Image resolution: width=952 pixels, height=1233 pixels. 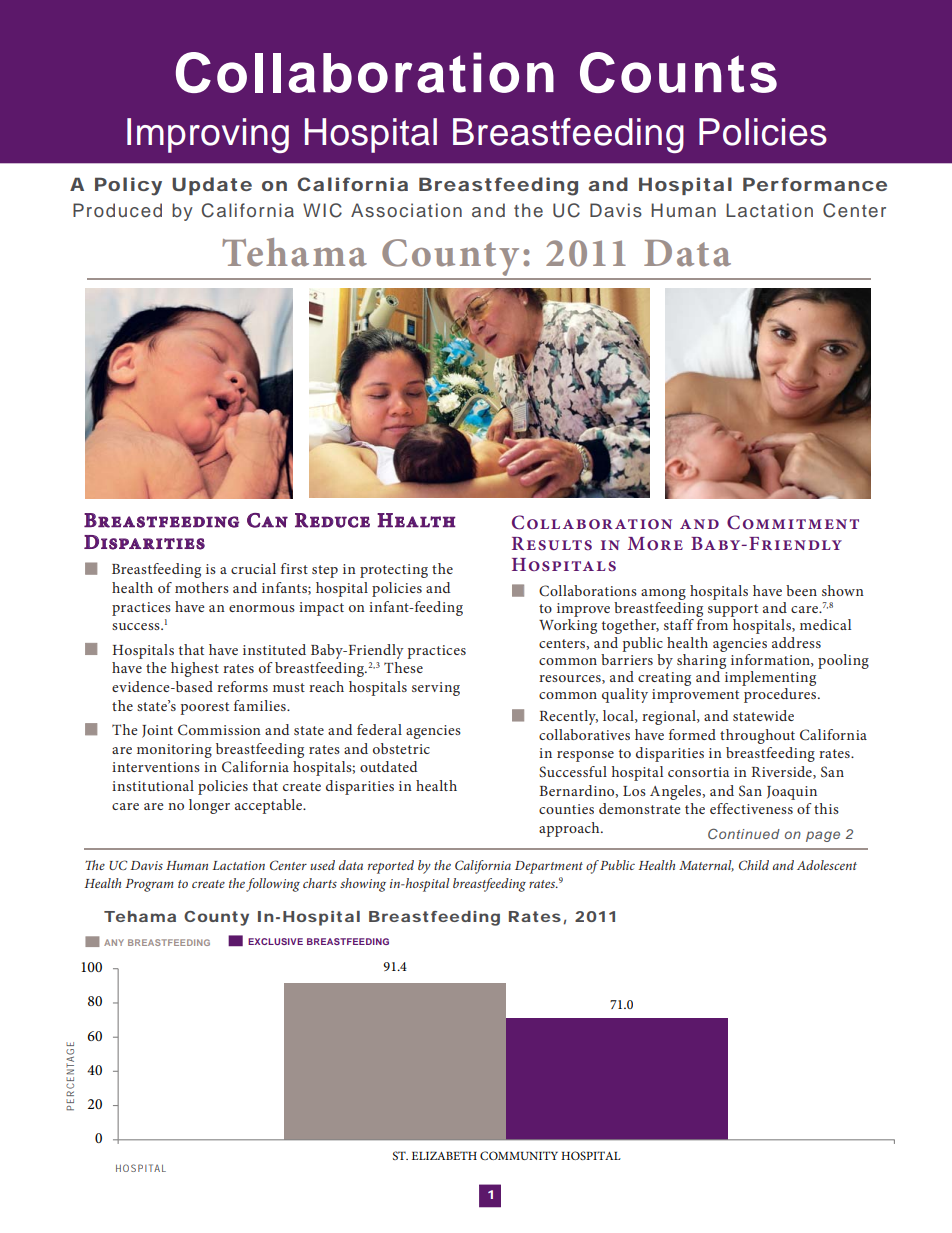 What do you see at coordinates (678, 72) in the screenshot?
I see `Counts` at bounding box center [678, 72].
